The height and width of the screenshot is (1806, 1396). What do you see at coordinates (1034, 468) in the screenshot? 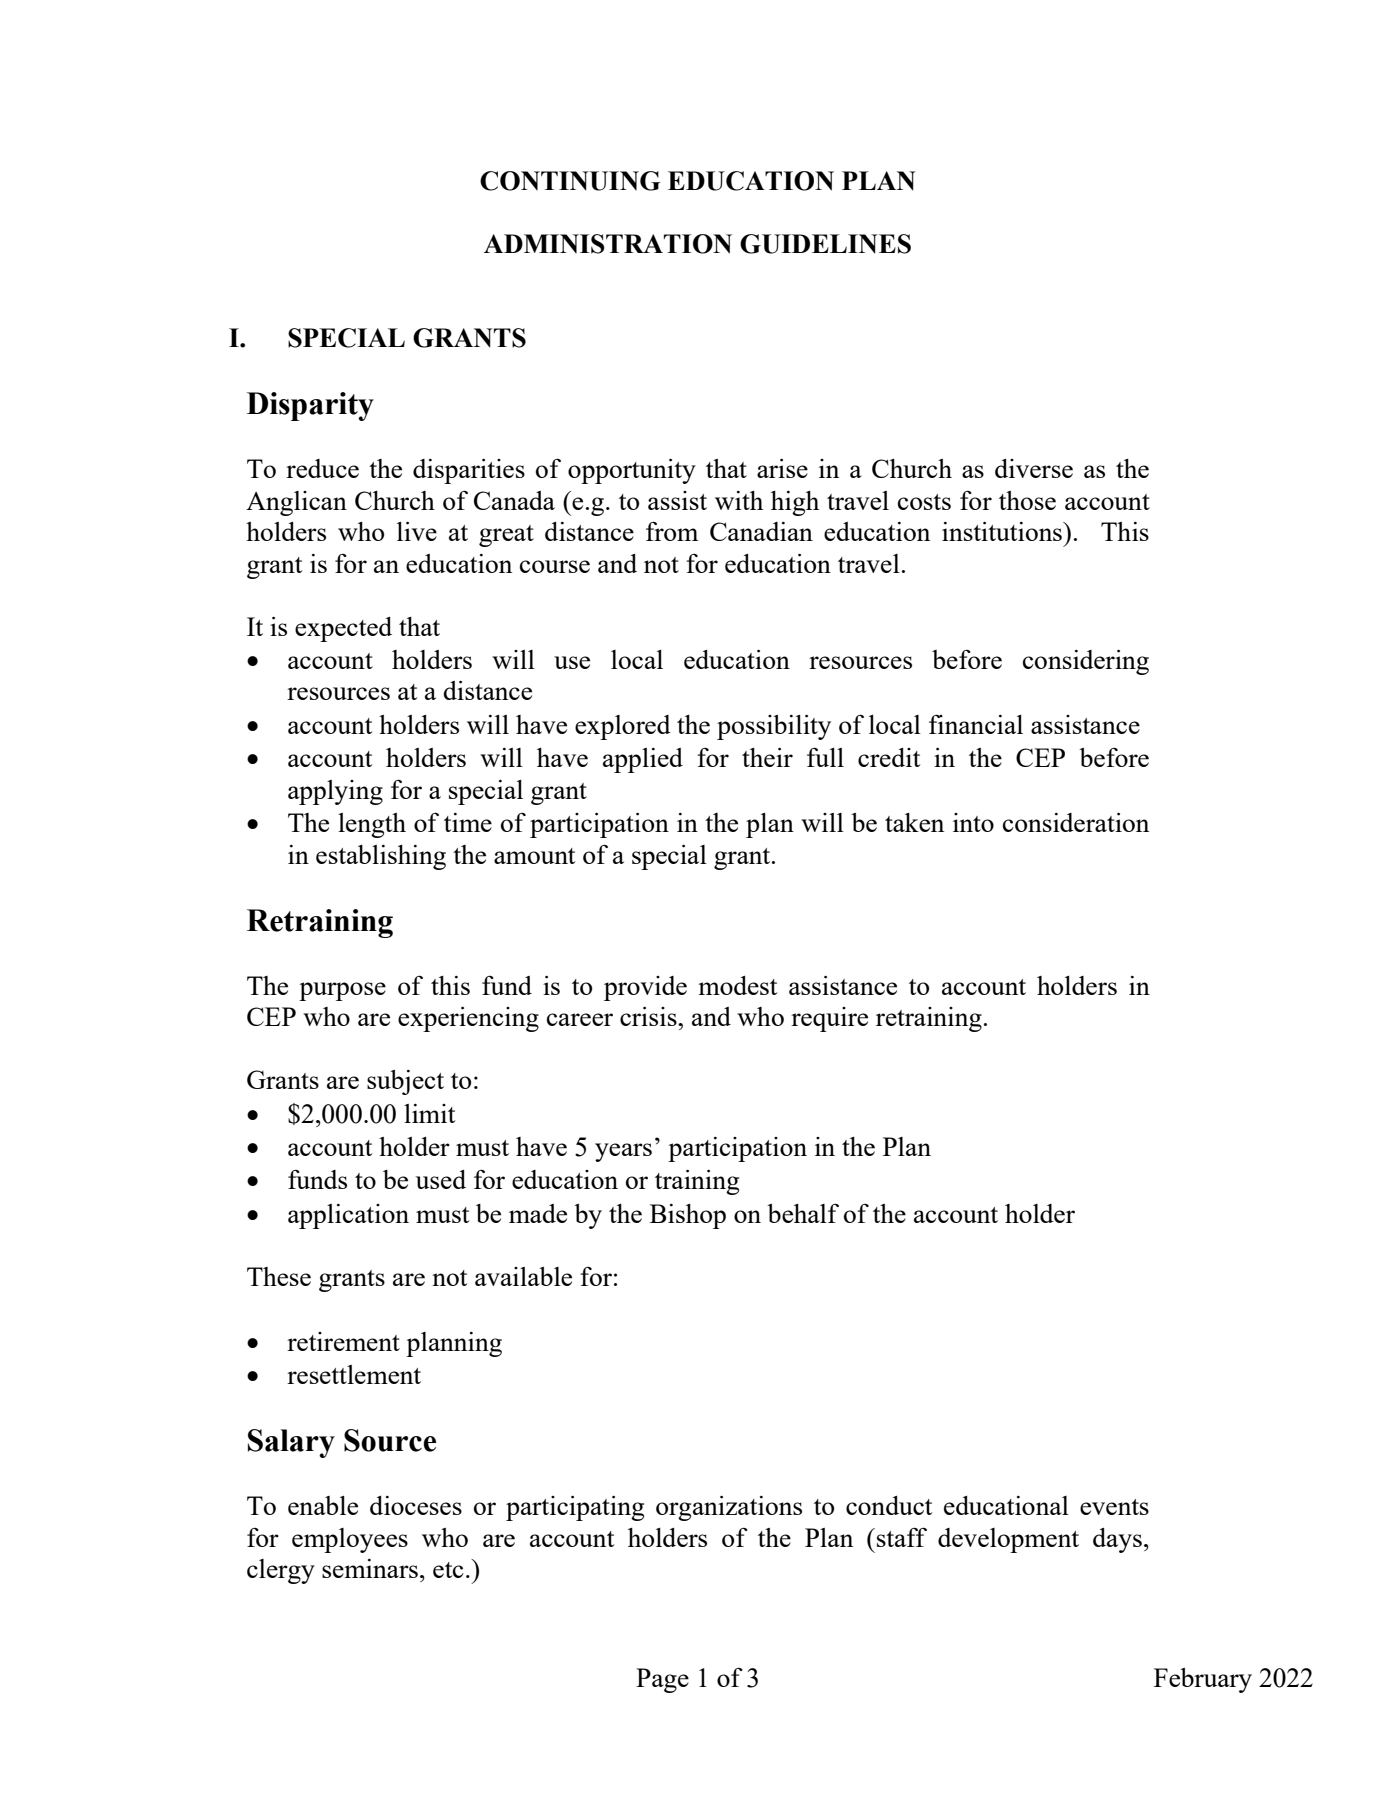
I see `diverse` at bounding box center [1034, 468].
